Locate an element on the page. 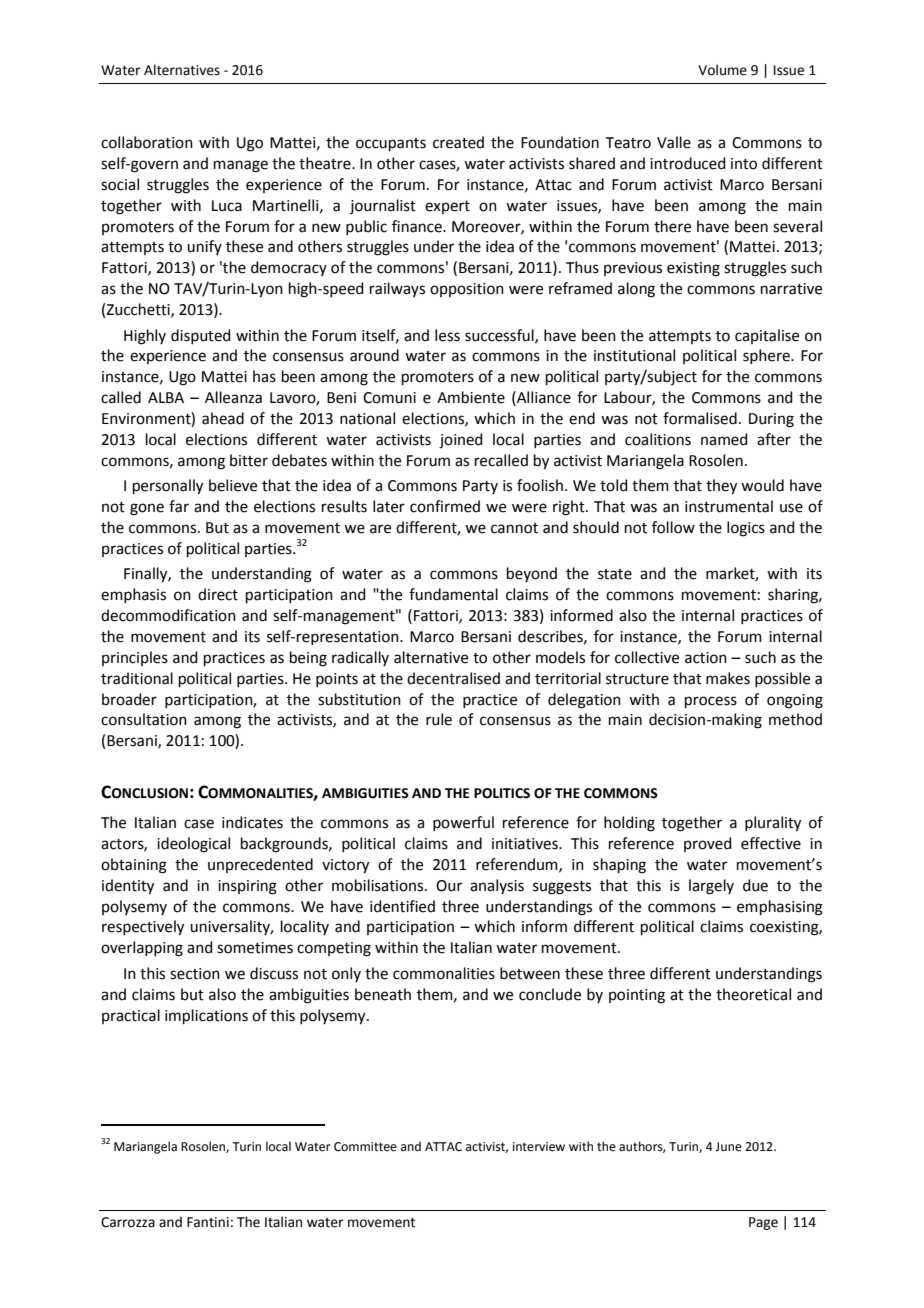 The width and height of the document is (924, 1308). inspiring is located at coordinates (247, 887).
